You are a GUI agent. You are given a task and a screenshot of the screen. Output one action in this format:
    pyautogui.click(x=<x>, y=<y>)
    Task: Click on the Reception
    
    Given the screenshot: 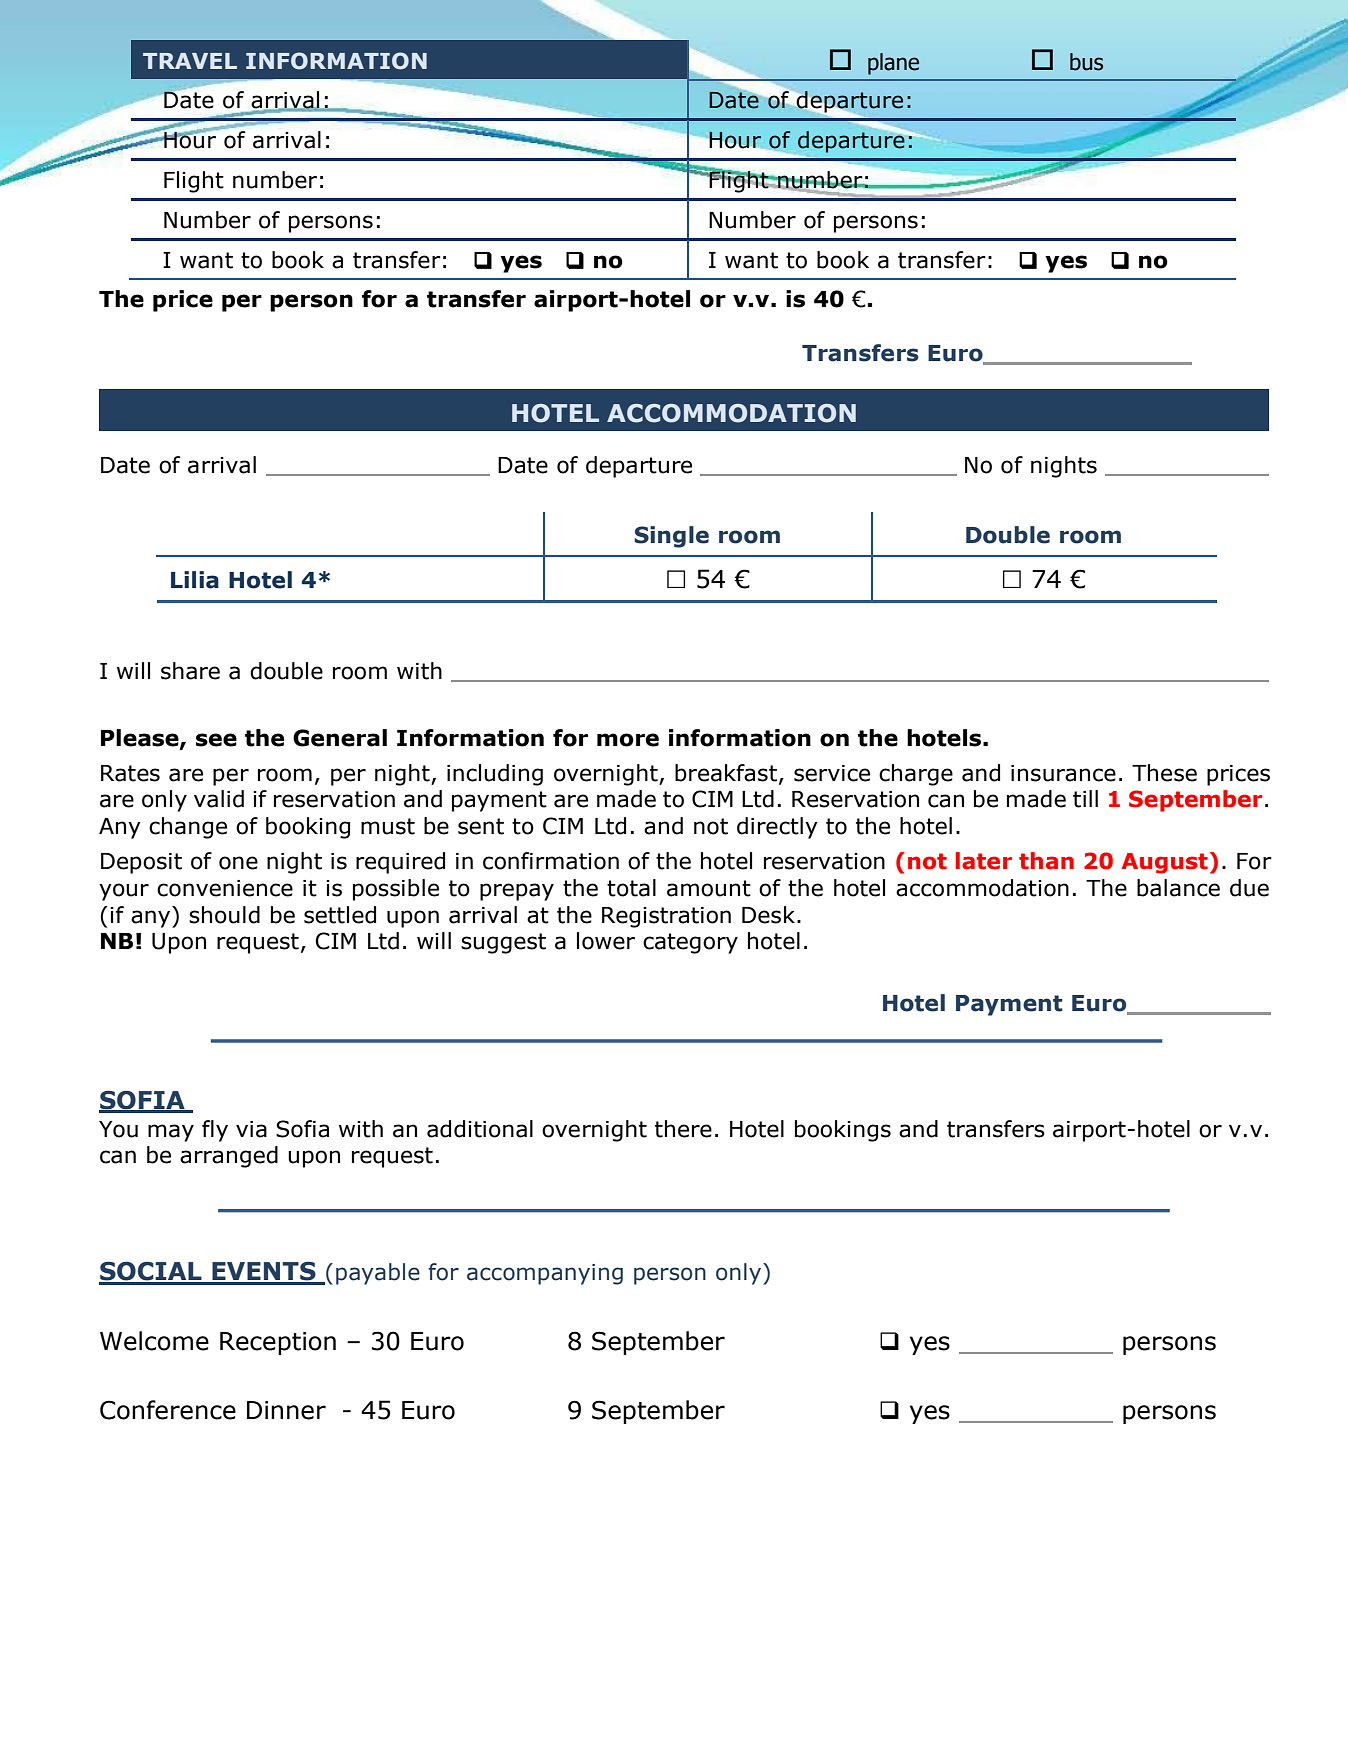 What is the action you would take?
    pyautogui.click(x=278, y=1343)
